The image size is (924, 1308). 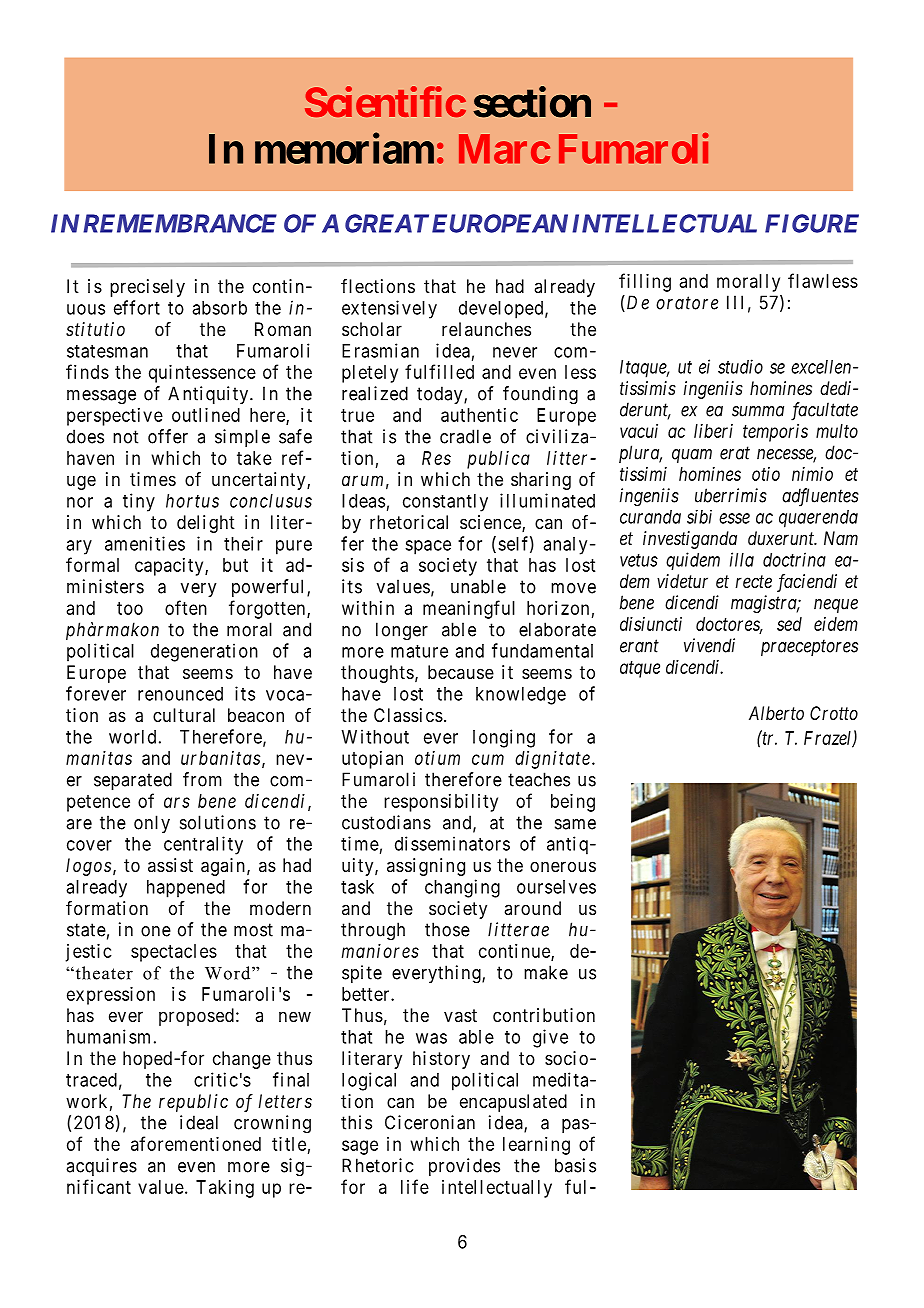 What do you see at coordinates (546, 972) in the page?
I see `make` at bounding box center [546, 972].
